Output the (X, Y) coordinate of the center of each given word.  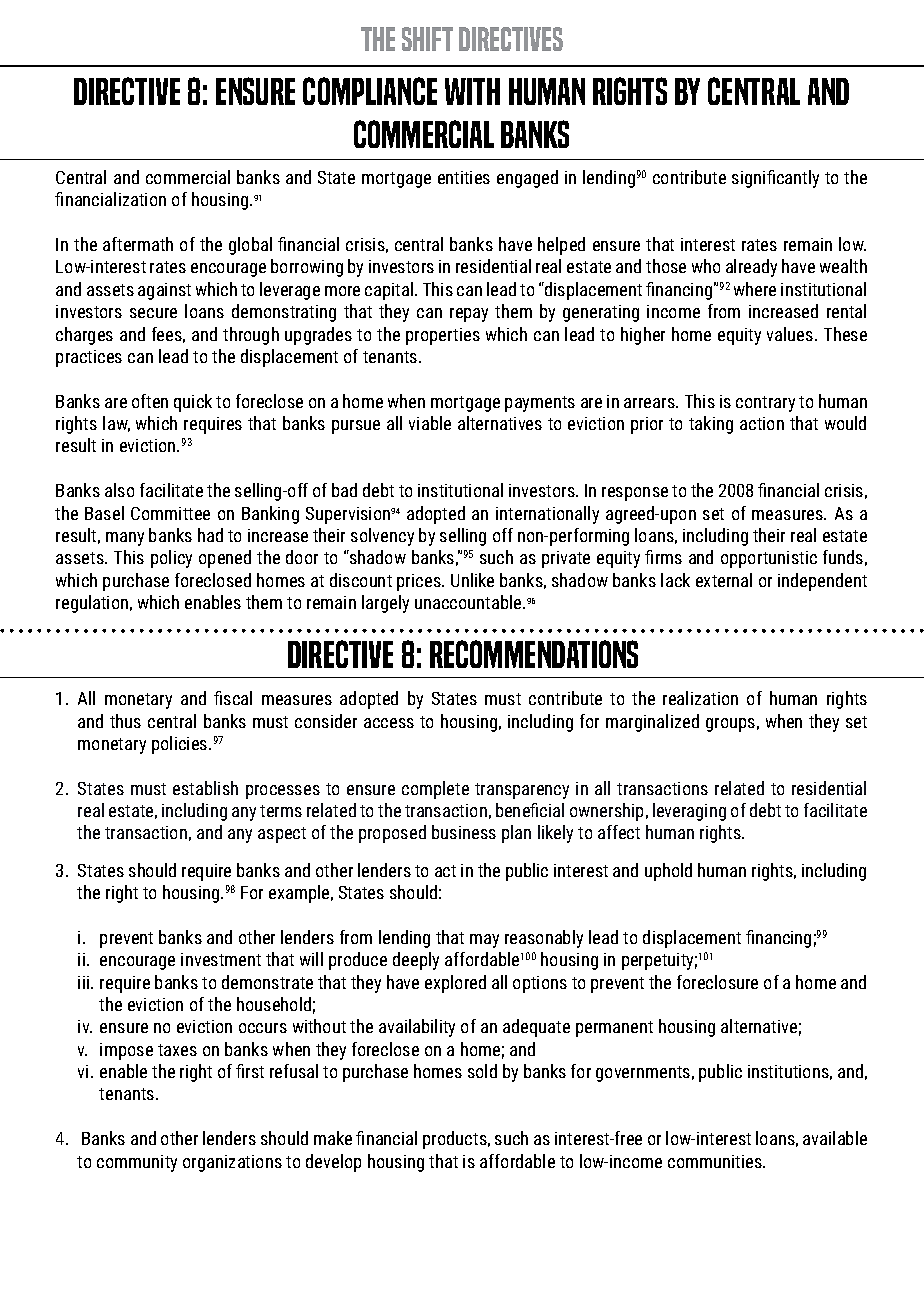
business (464, 832)
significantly (775, 179)
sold (482, 1071)
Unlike (472, 580)
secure (153, 313)
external (724, 580)
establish (205, 788)
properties (443, 336)
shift (427, 39)
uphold (668, 872)
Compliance (370, 91)
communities (716, 1161)
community (137, 1163)
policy (171, 559)
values (791, 334)
